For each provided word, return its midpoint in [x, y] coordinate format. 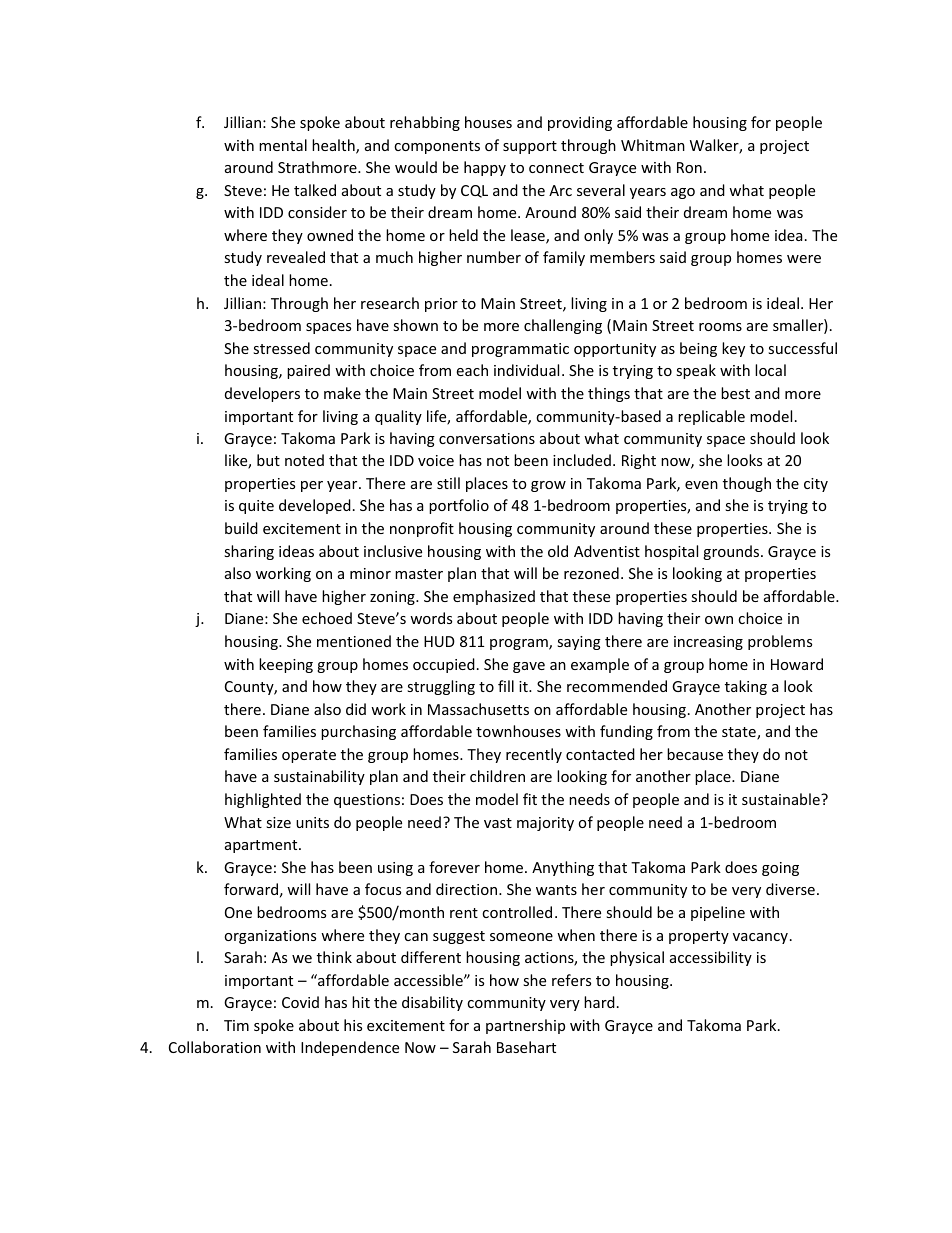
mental [283, 145]
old [558, 551]
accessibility [711, 958]
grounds [732, 552]
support [530, 147]
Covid [300, 1002]
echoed [327, 618]
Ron [689, 167]
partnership [525, 1026]
